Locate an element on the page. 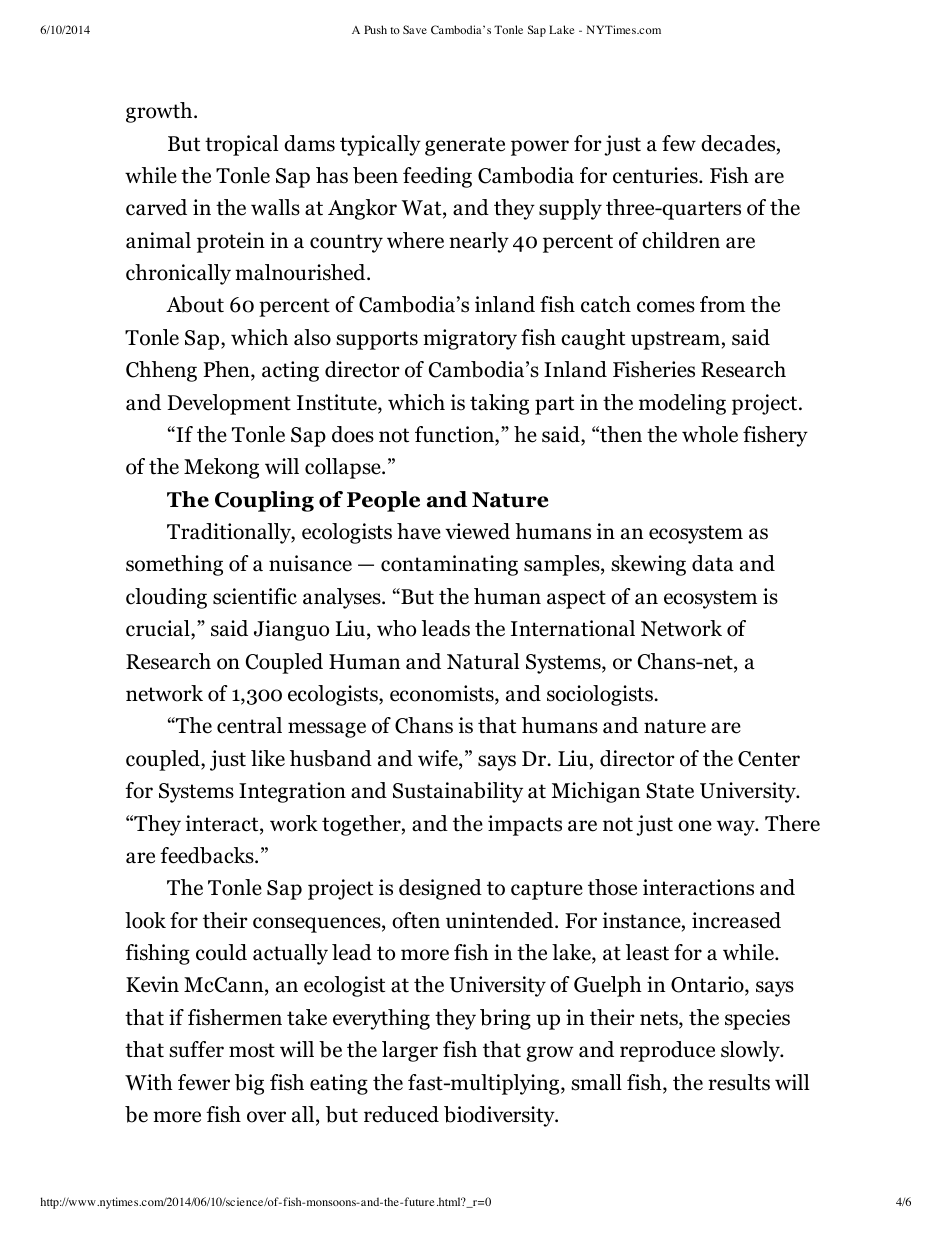 Image resolution: width=952 pixels, height=1233 pixels. tropical is located at coordinates (241, 145).
